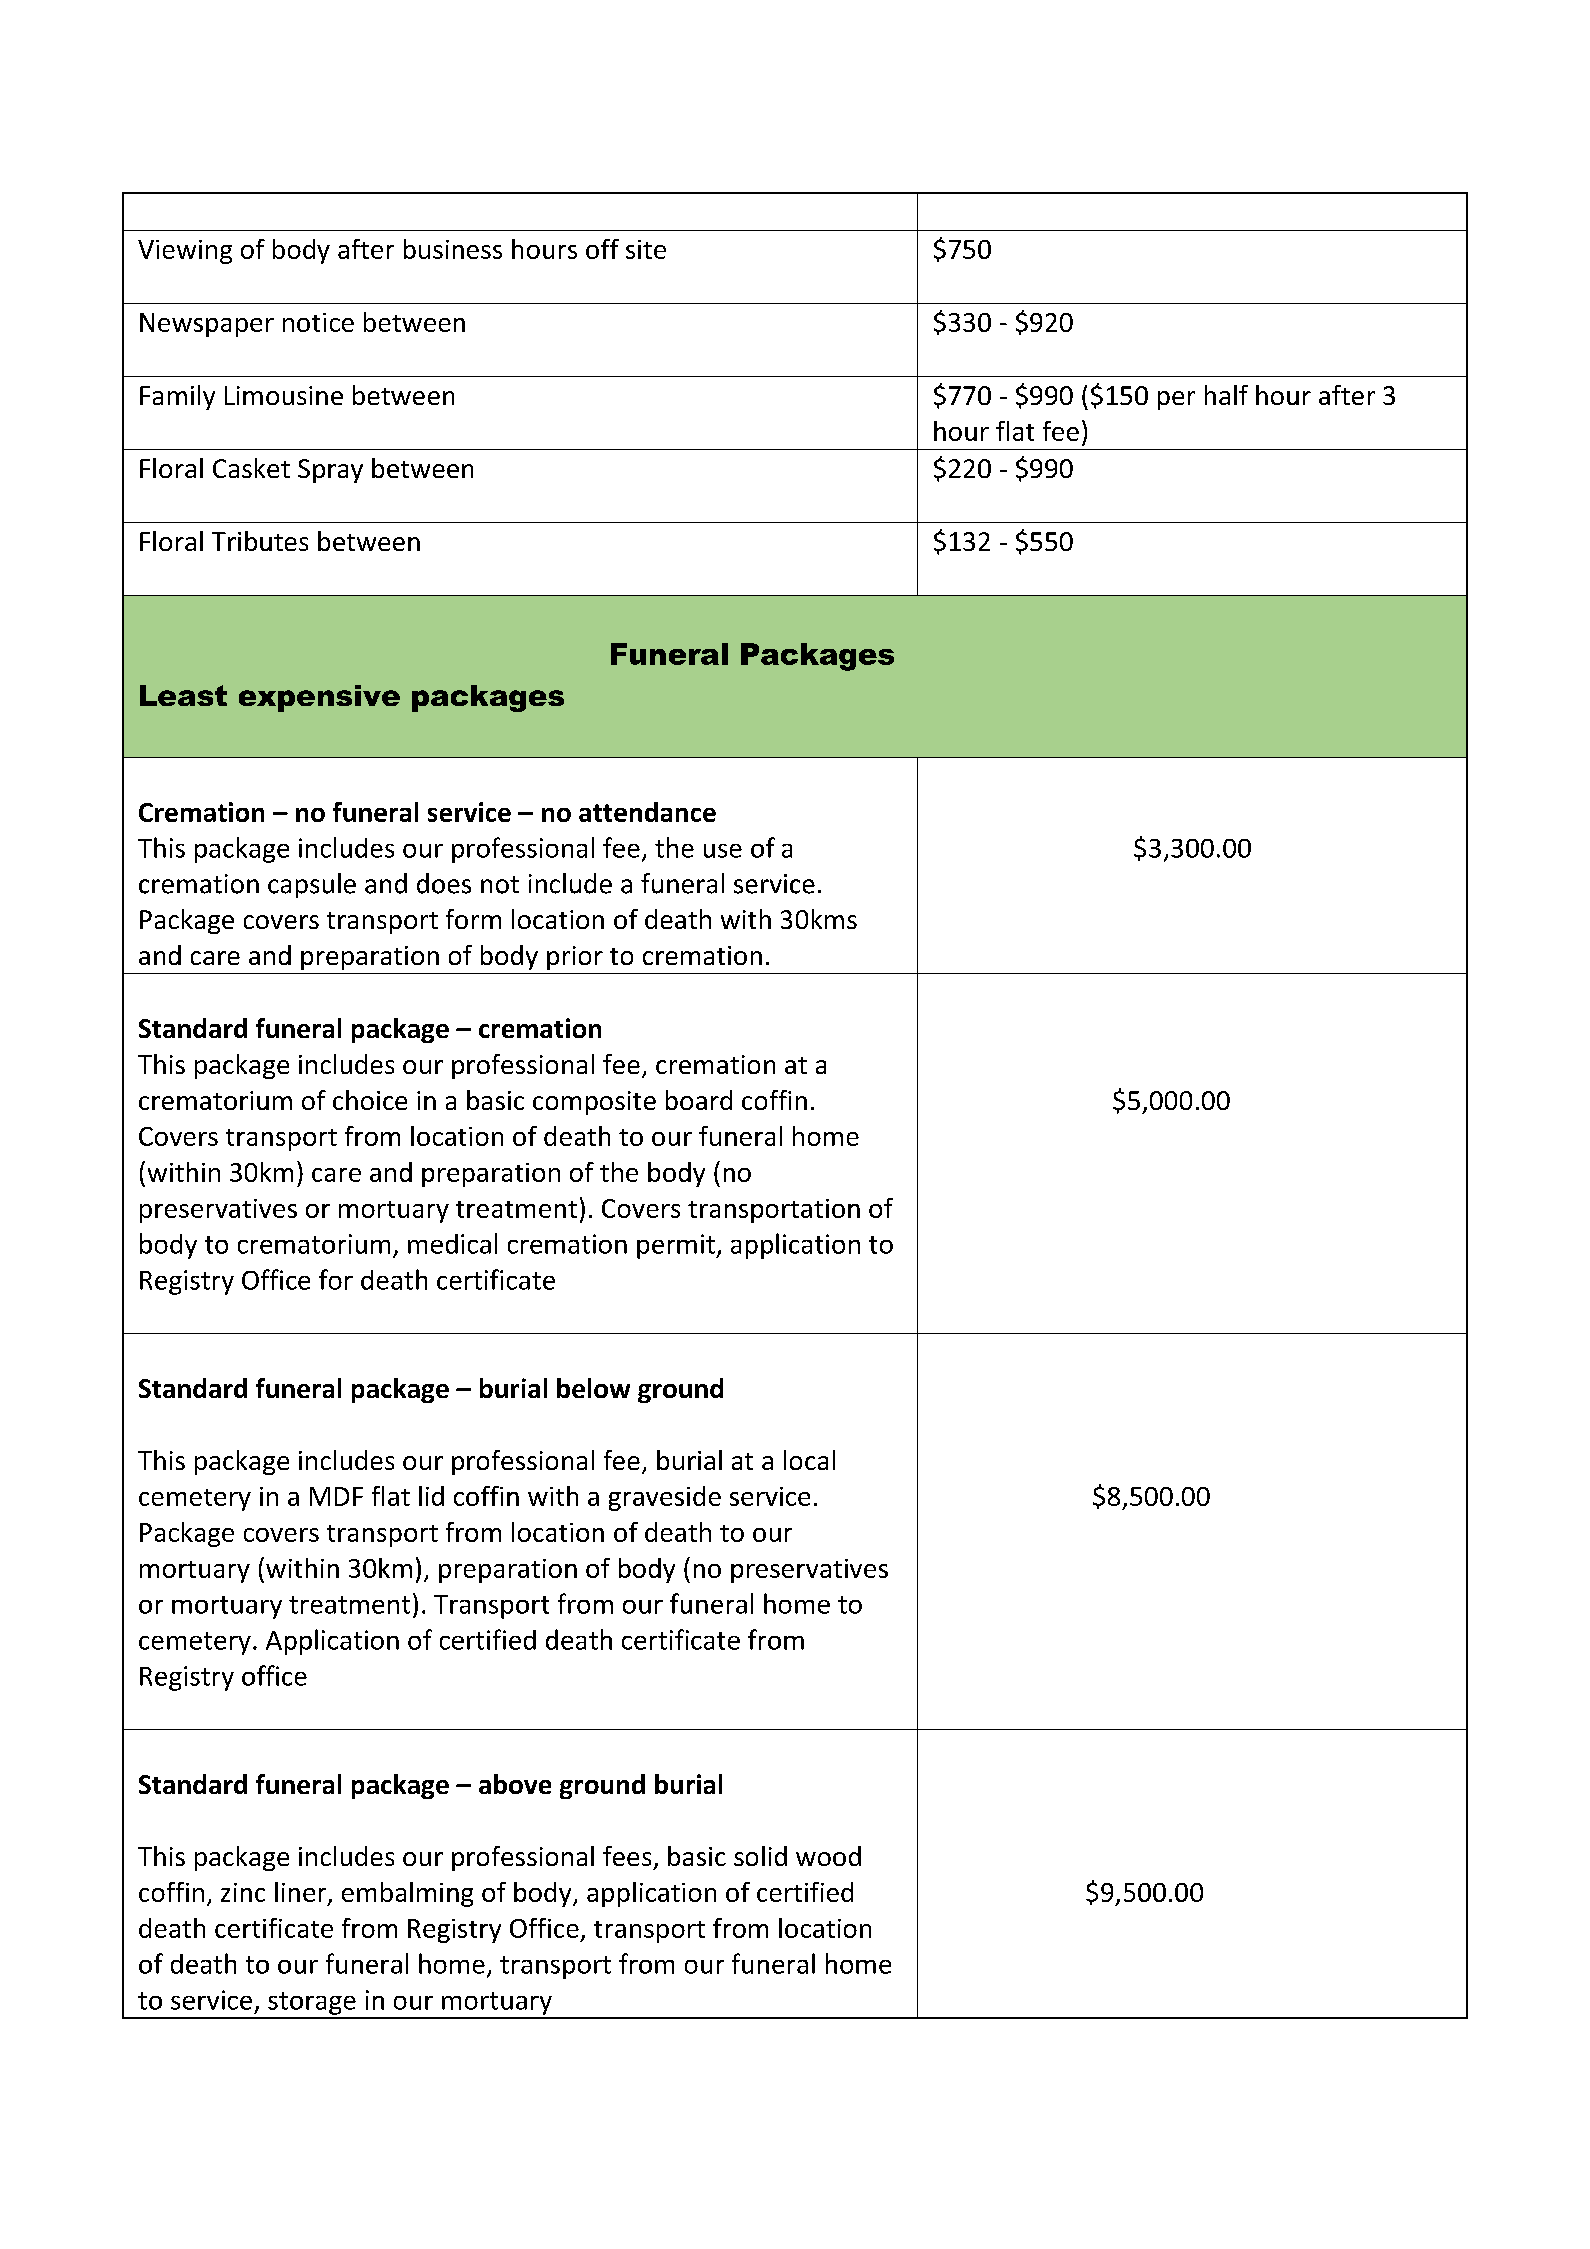 This screenshot has height=2249, width=1590. Describe the element at coordinates (318, 322) in the screenshot. I see `notice` at that location.
